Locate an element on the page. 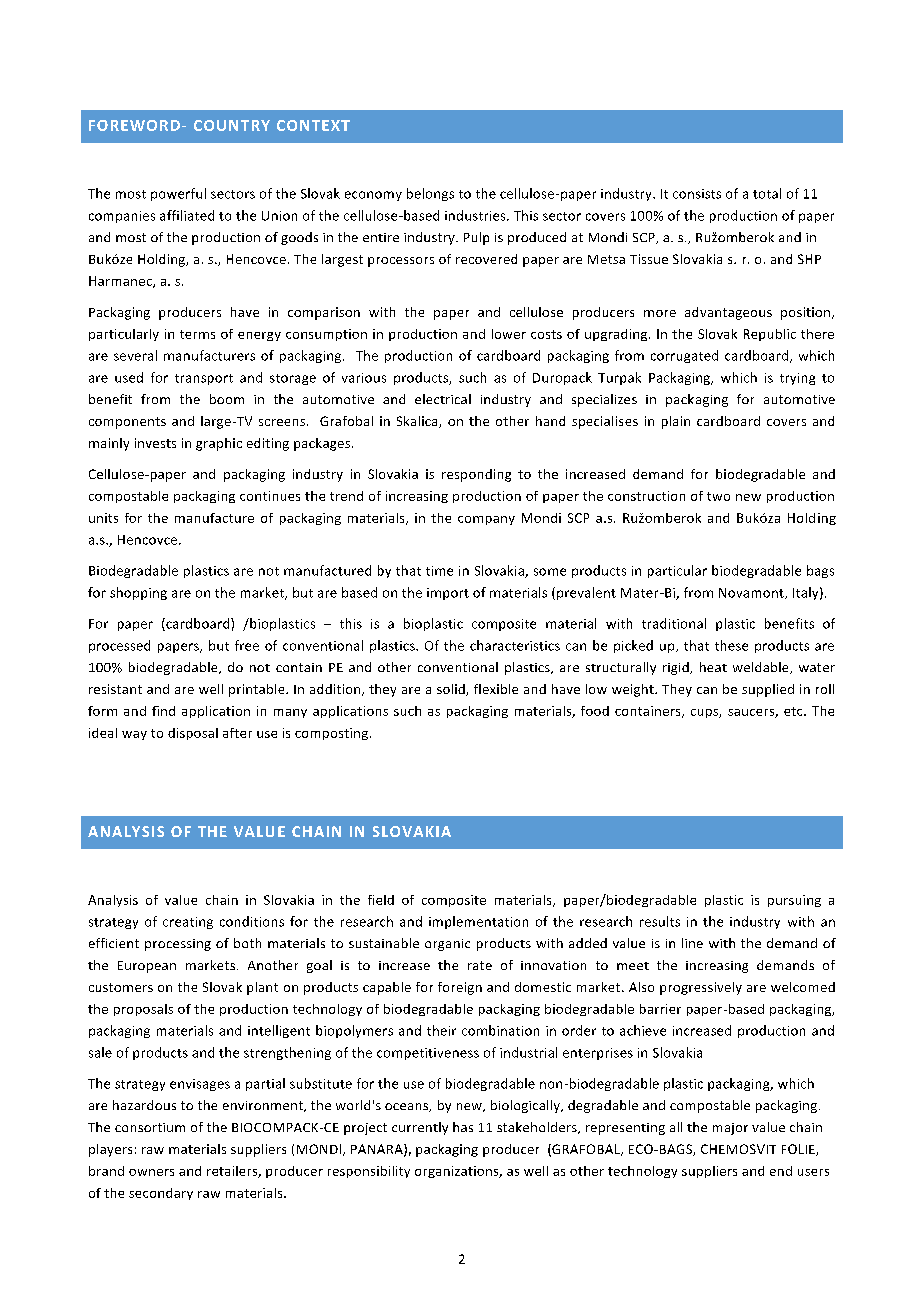 The height and width of the page is (1308, 924). boom is located at coordinates (227, 399).
